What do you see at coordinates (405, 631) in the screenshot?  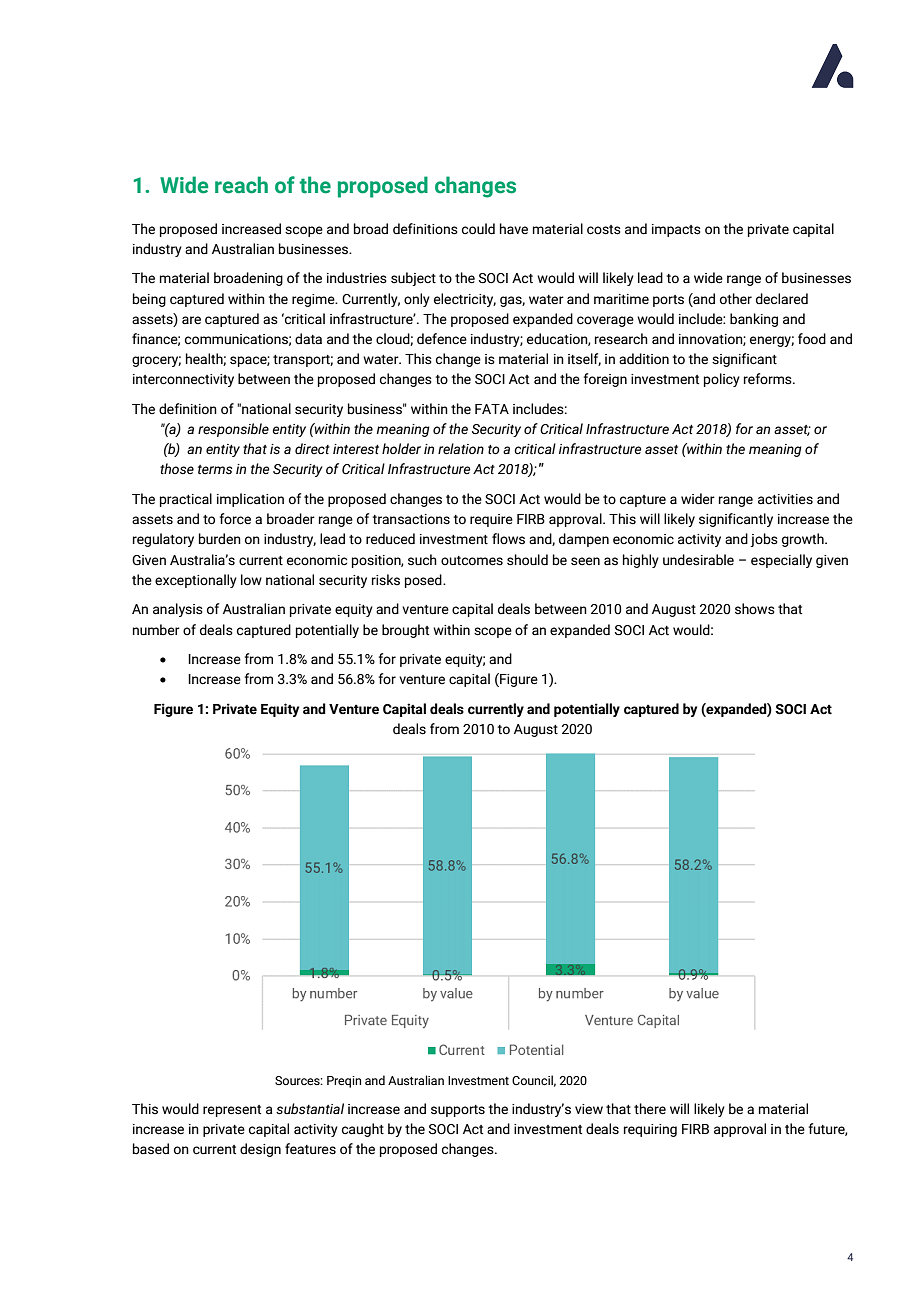 I see `brought` at bounding box center [405, 631].
